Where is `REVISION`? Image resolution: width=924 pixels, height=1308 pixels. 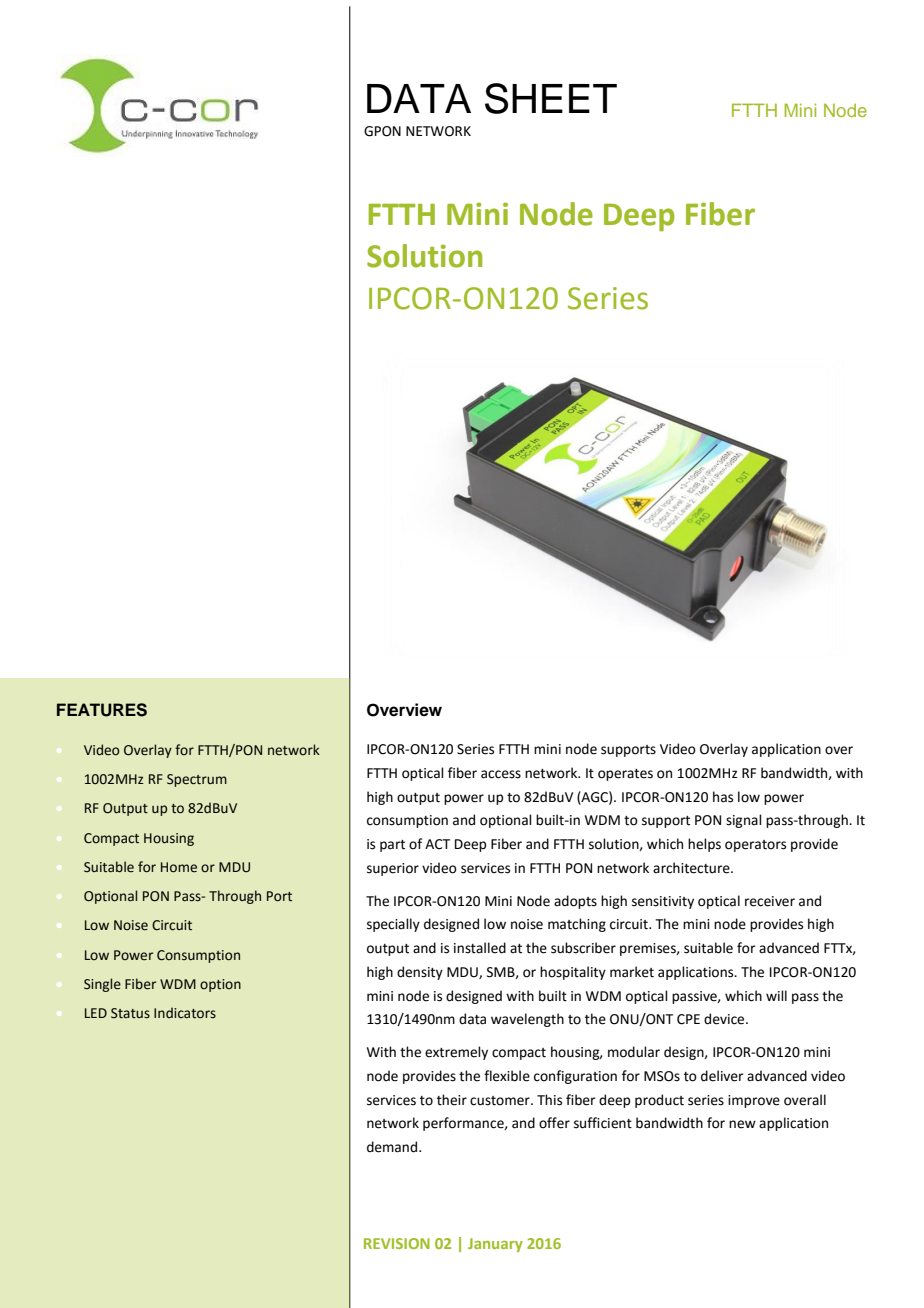 REVISION is located at coordinates (397, 1243).
